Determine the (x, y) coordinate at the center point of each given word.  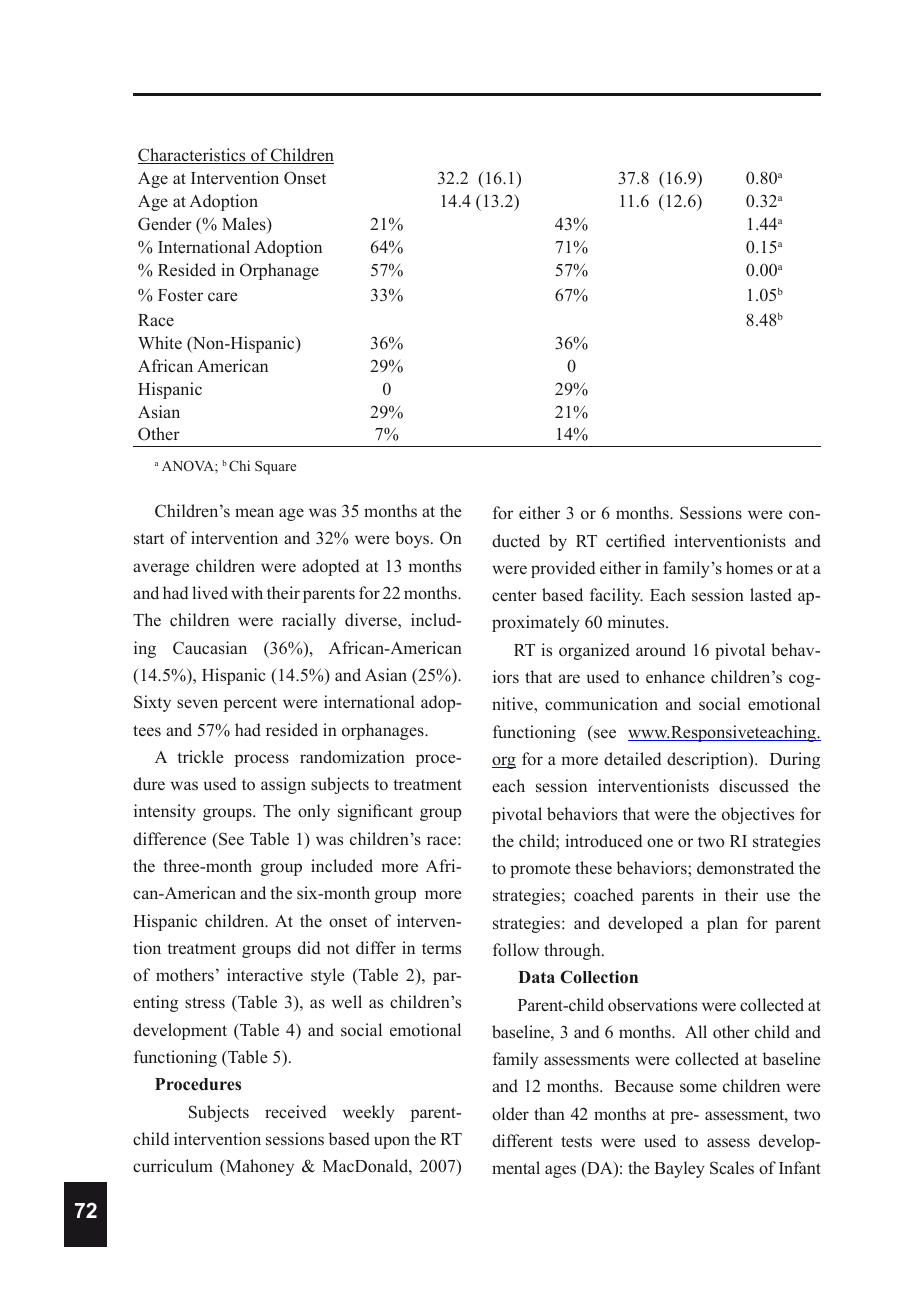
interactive (265, 975)
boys (413, 539)
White (160, 343)
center (514, 596)
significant (375, 812)
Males (245, 225)
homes (749, 567)
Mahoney (259, 1167)
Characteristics (193, 156)
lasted (771, 595)
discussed (754, 786)
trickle (200, 757)
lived (210, 592)
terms (441, 949)
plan (722, 924)
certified (635, 541)
